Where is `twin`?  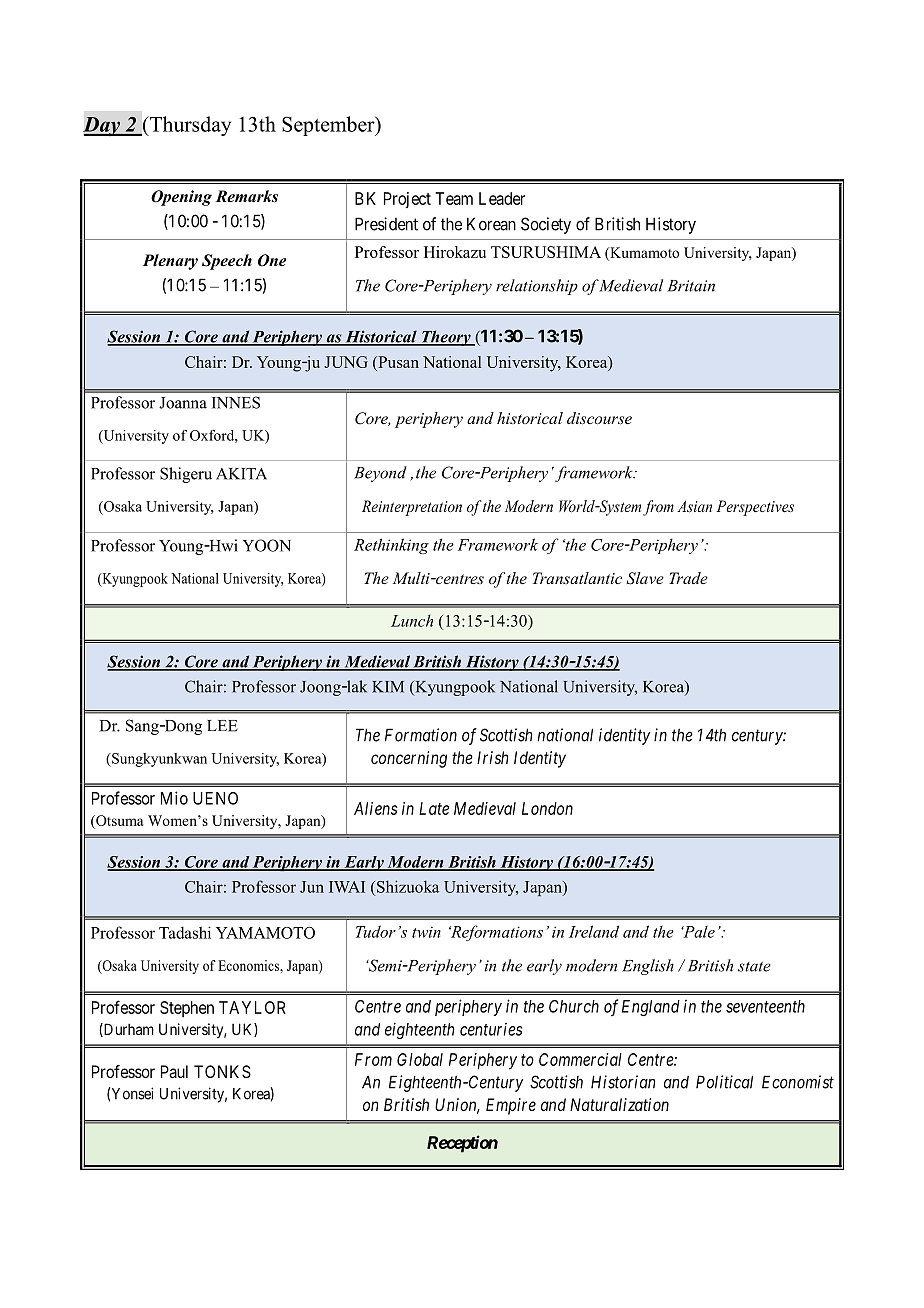
twin is located at coordinates (426, 932).
